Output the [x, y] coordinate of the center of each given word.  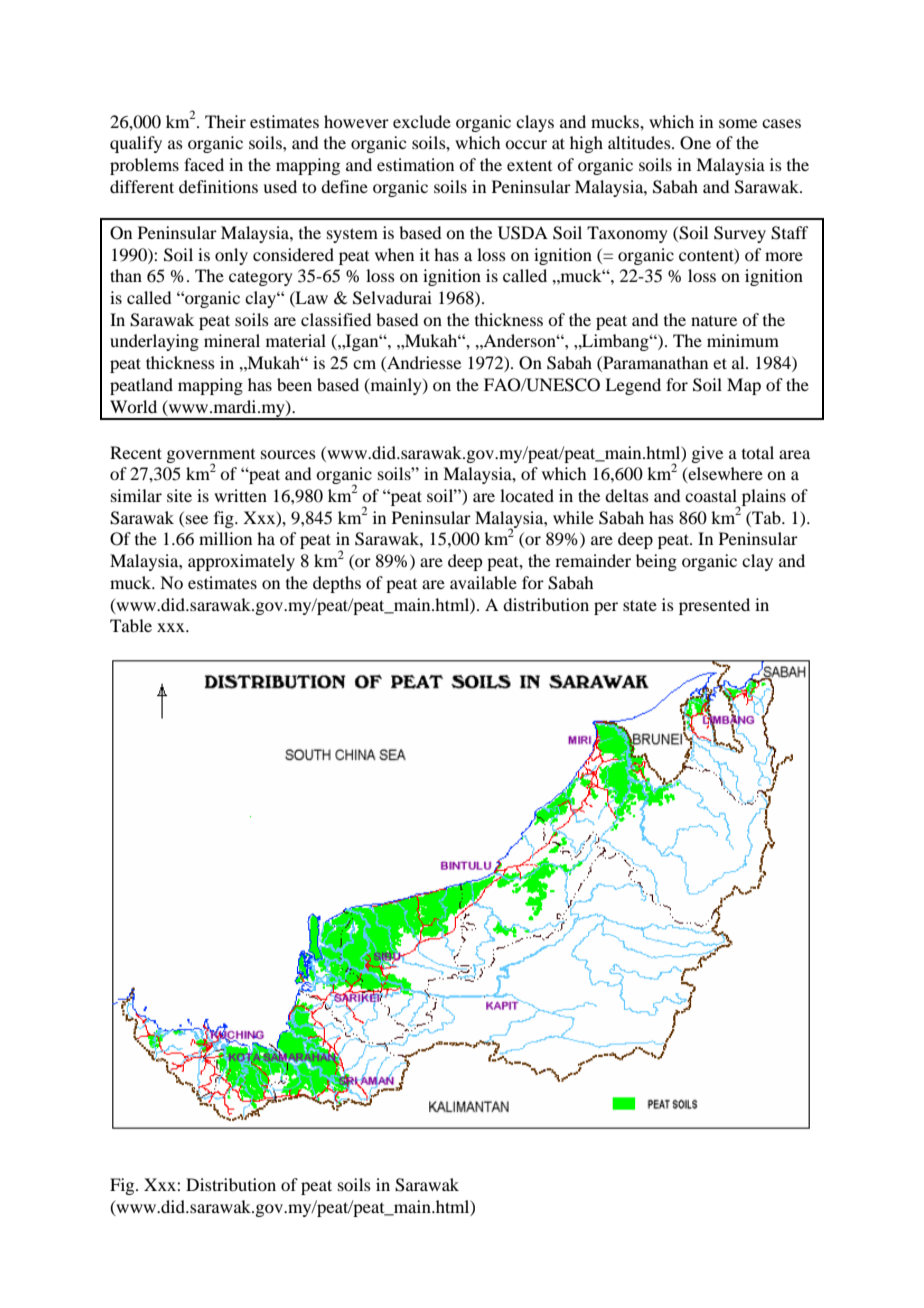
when [394, 254]
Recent [136, 452]
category [261, 278]
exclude [422, 121]
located [527, 495]
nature [714, 321]
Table [131, 625]
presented [714, 606]
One [695, 143]
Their [225, 121]
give [707, 454]
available [483, 582]
